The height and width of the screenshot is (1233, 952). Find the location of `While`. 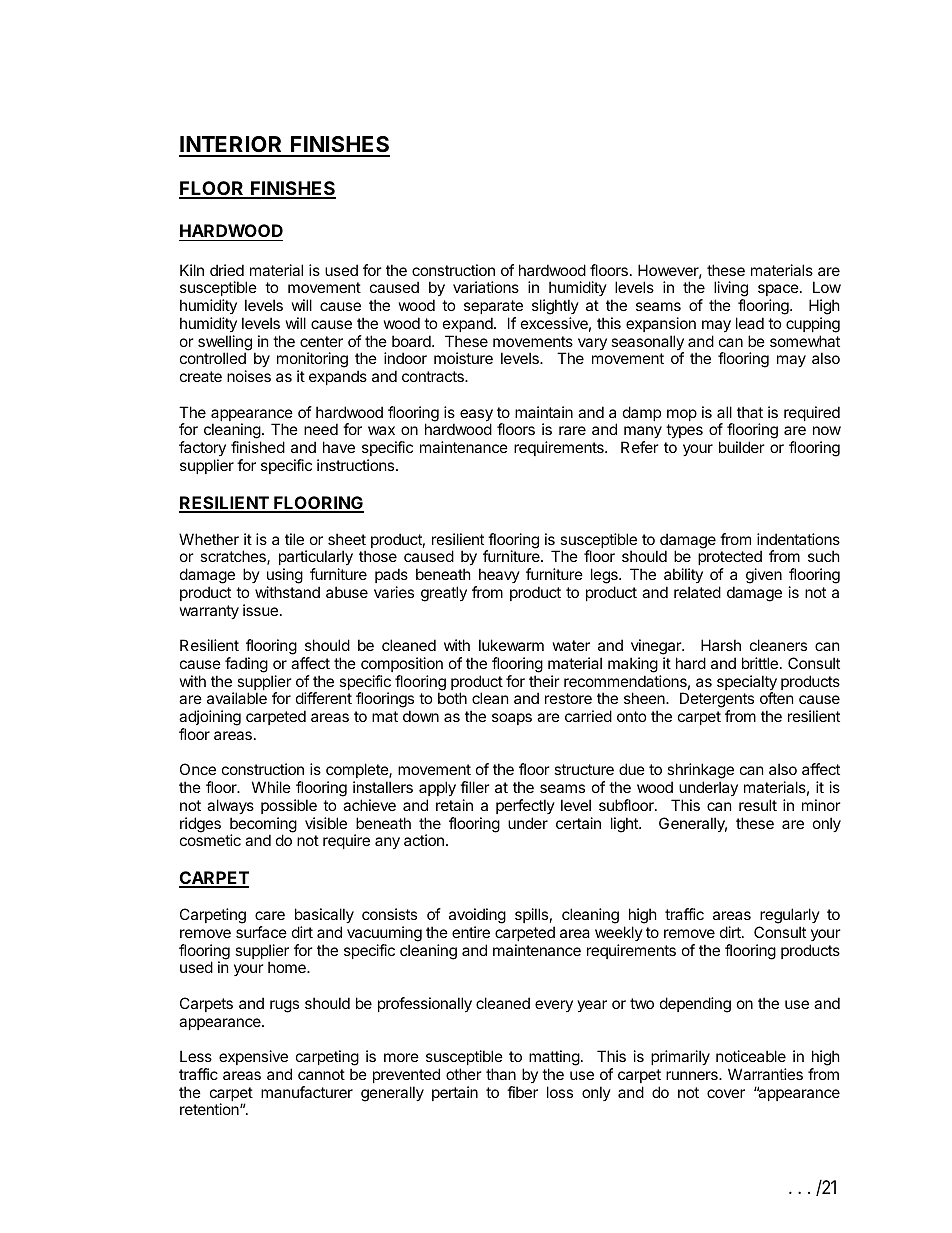

While is located at coordinates (271, 787).
